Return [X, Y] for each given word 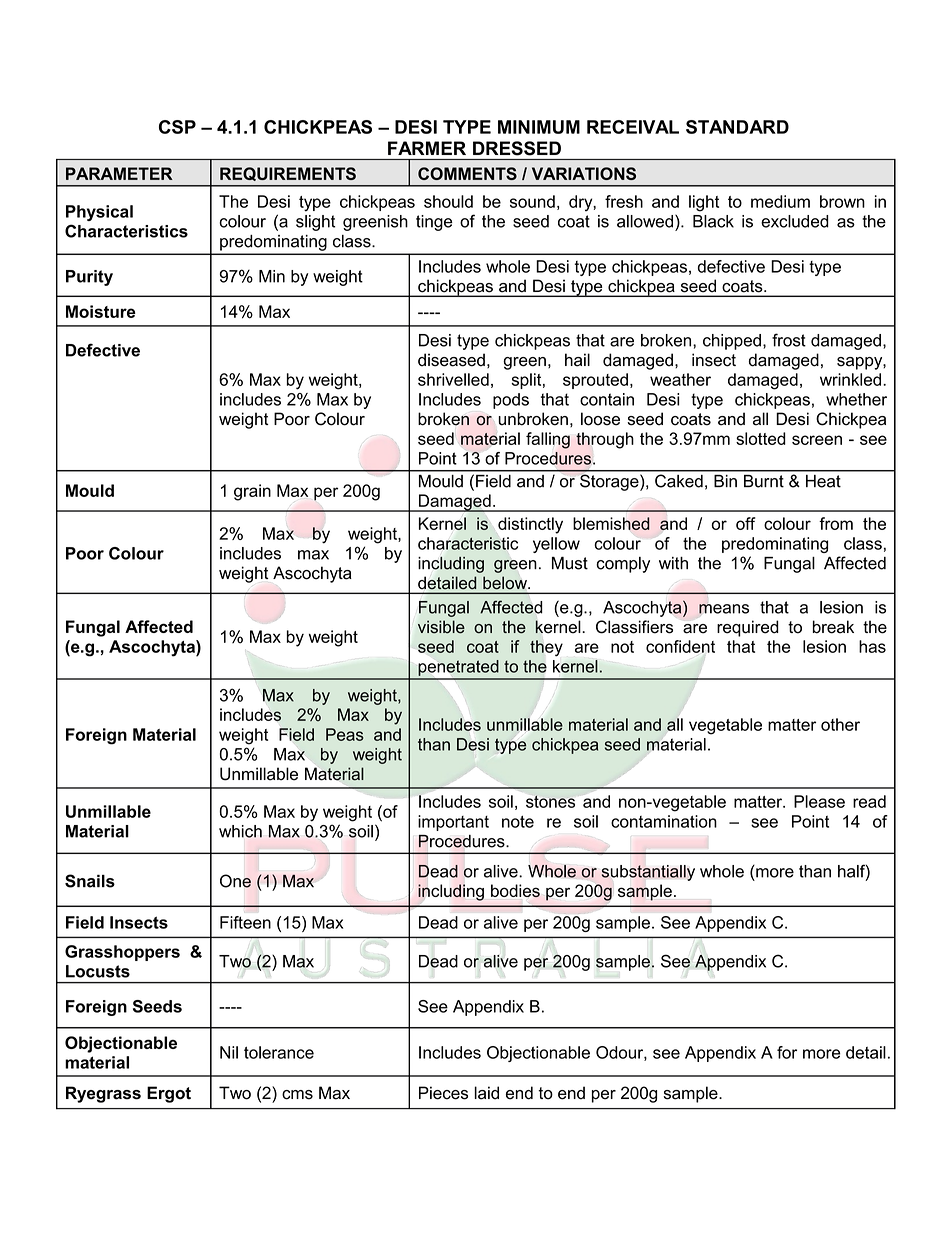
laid [487, 1093]
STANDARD [737, 127]
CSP [177, 127]
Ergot [169, 1094]
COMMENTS [467, 173]
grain [252, 492]
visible [441, 627]
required [748, 628]
